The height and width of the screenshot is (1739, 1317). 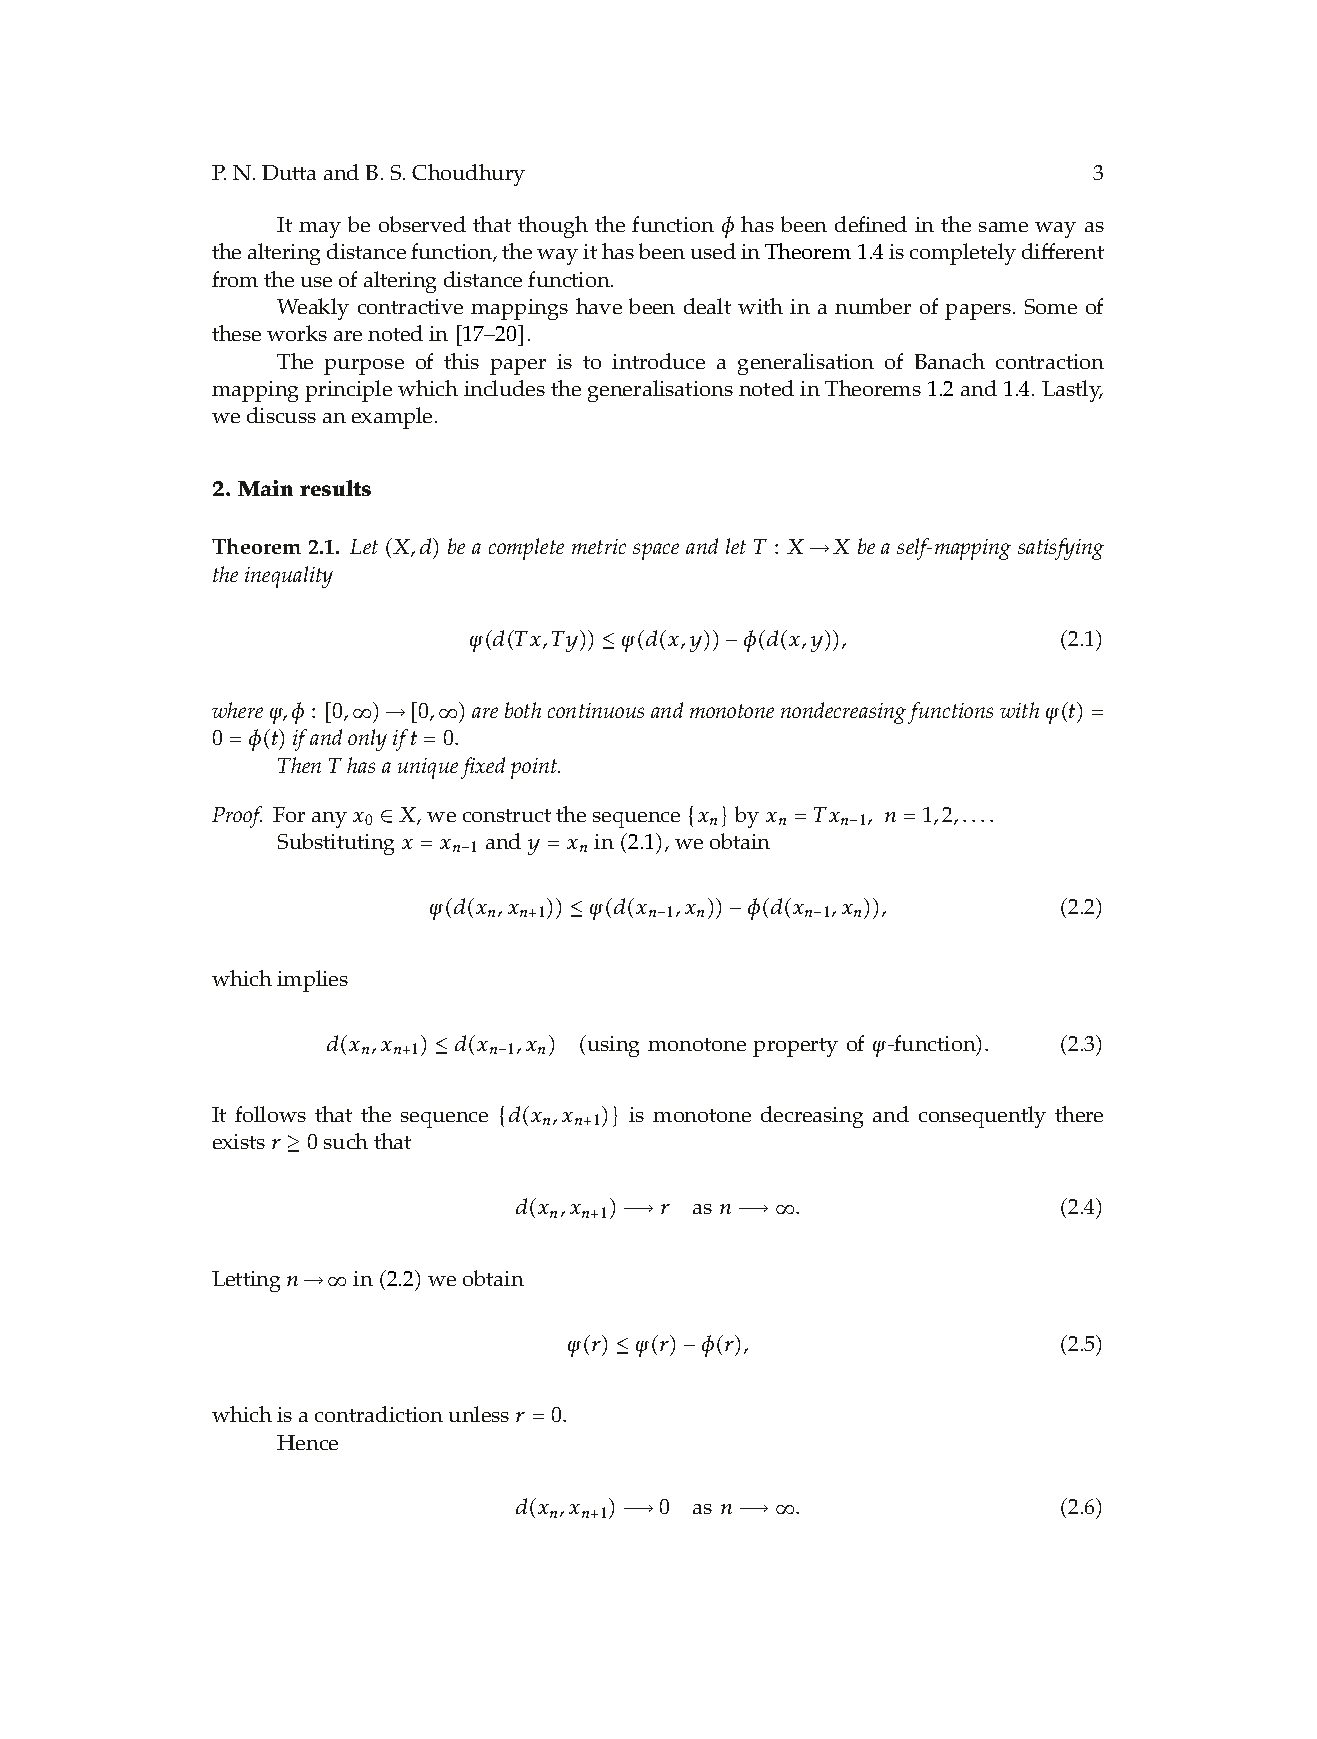 What do you see at coordinates (479, 1414) in the screenshot?
I see `unless` at bounding box center [479, 1414].
